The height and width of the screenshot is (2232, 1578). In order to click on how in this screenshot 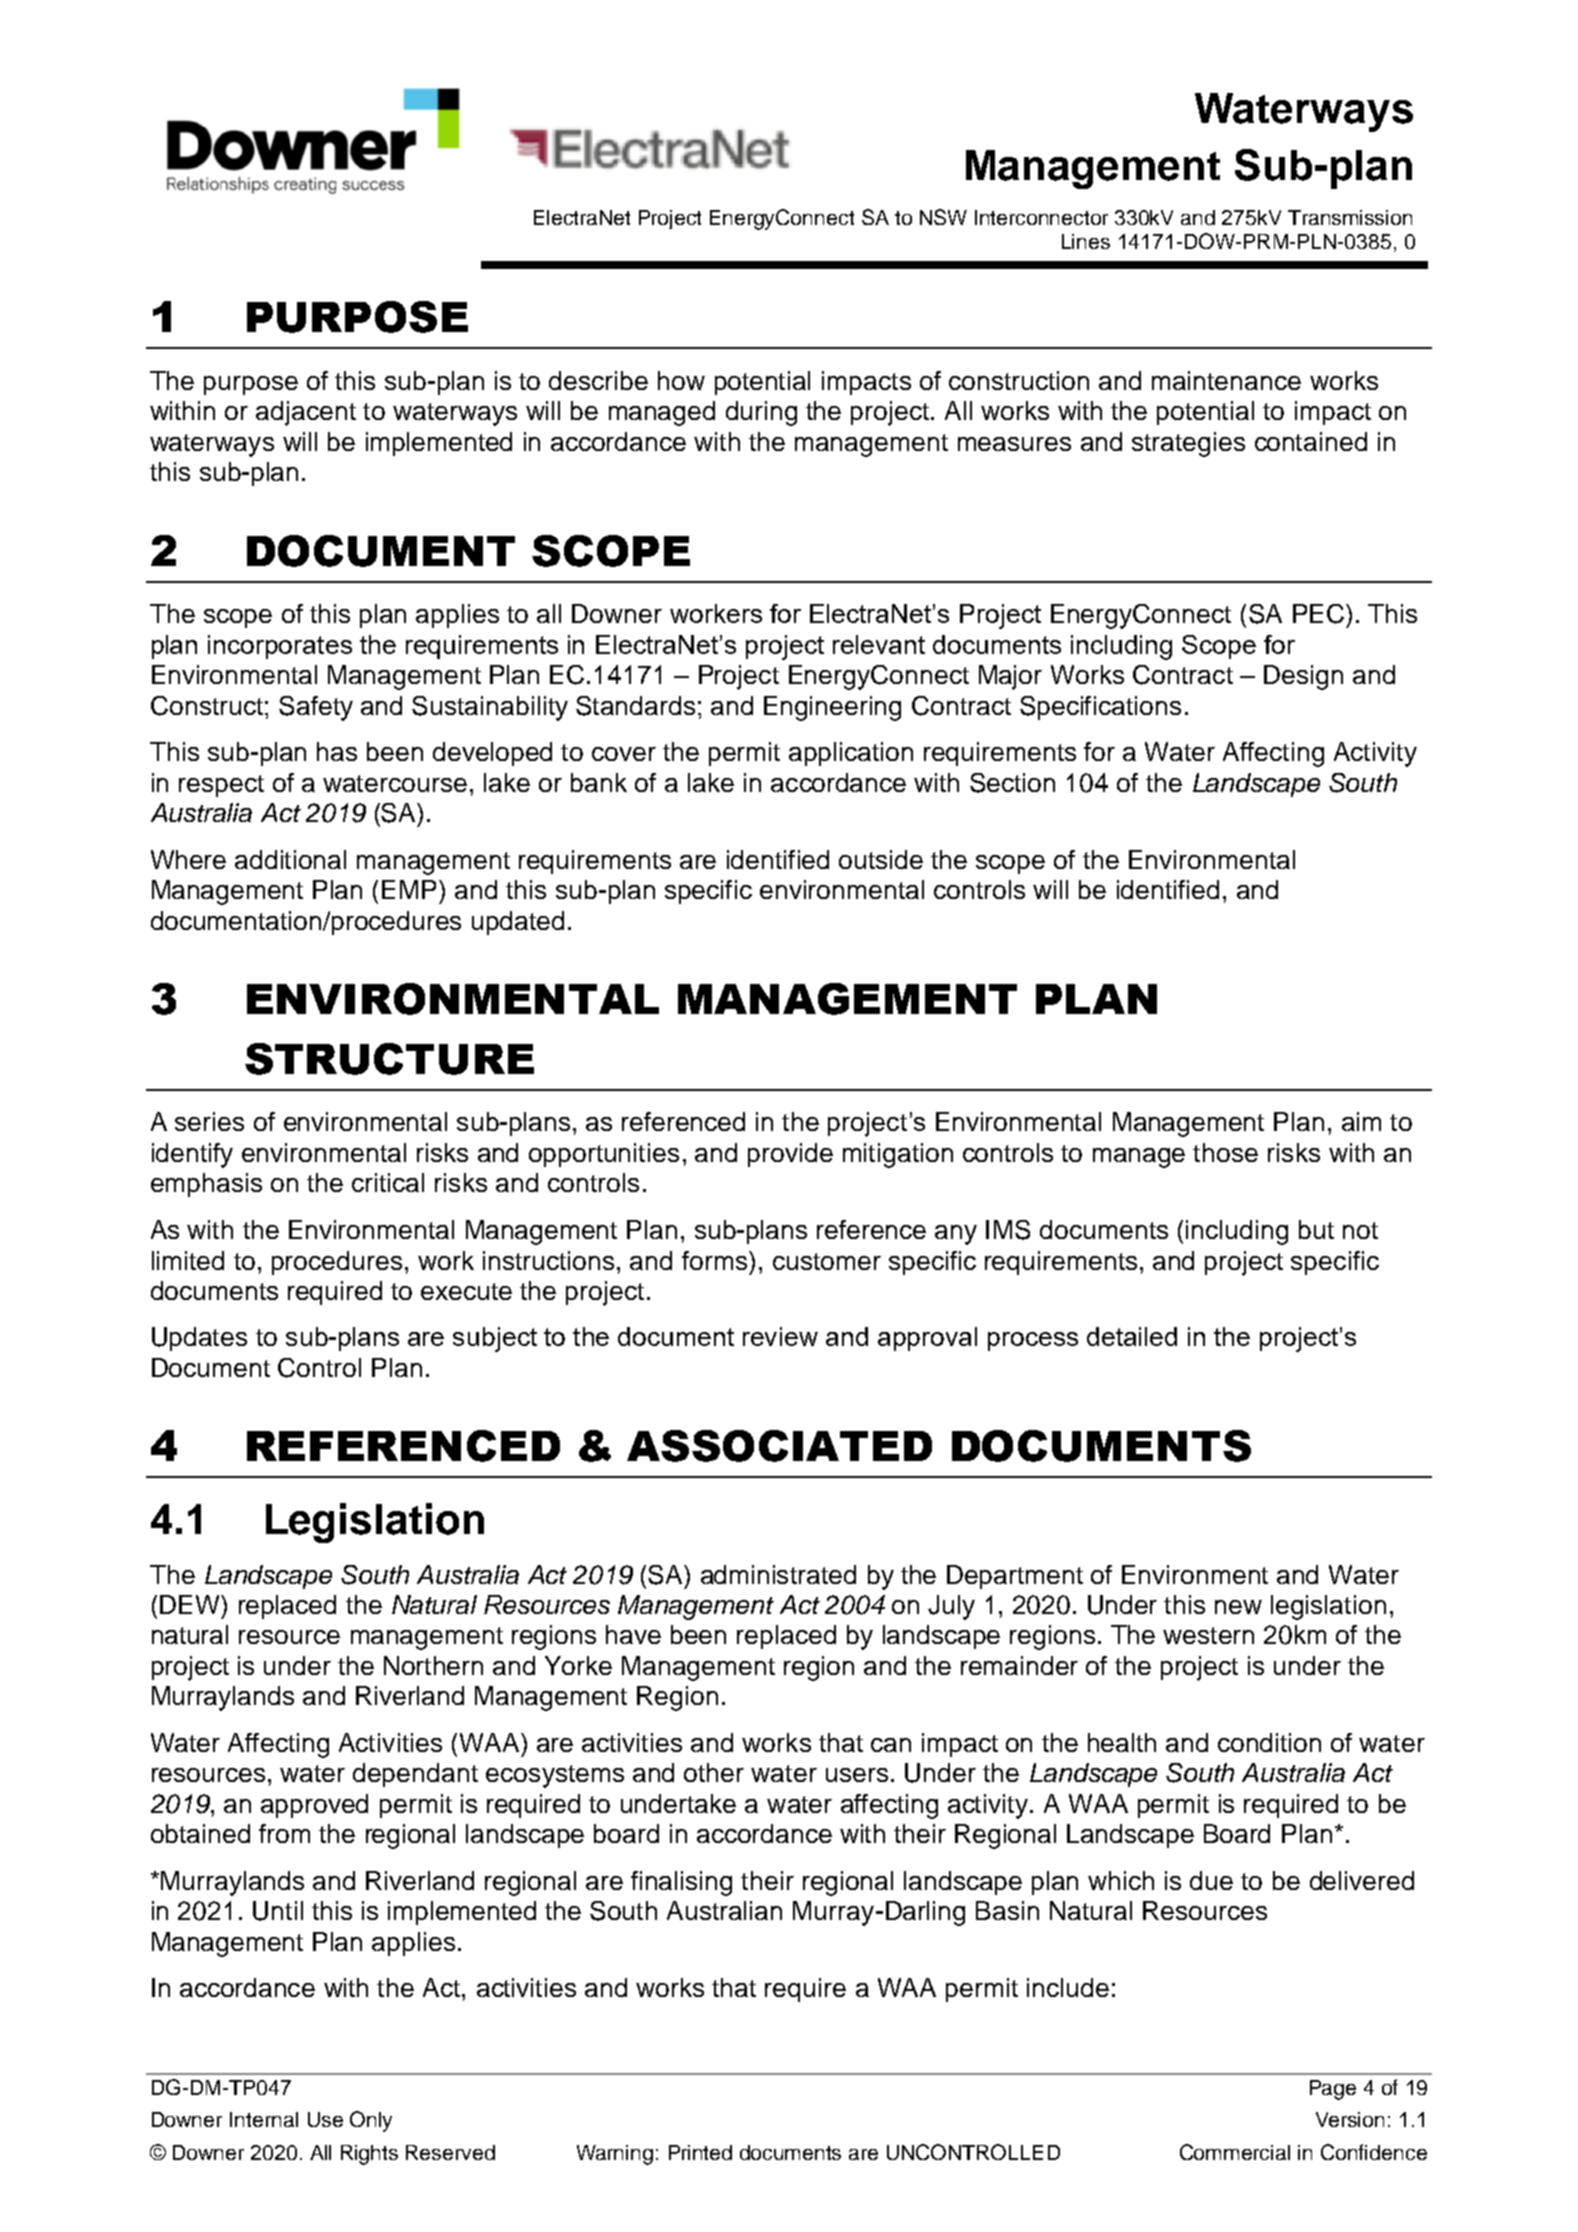, I will do `click(681, 380)`.
